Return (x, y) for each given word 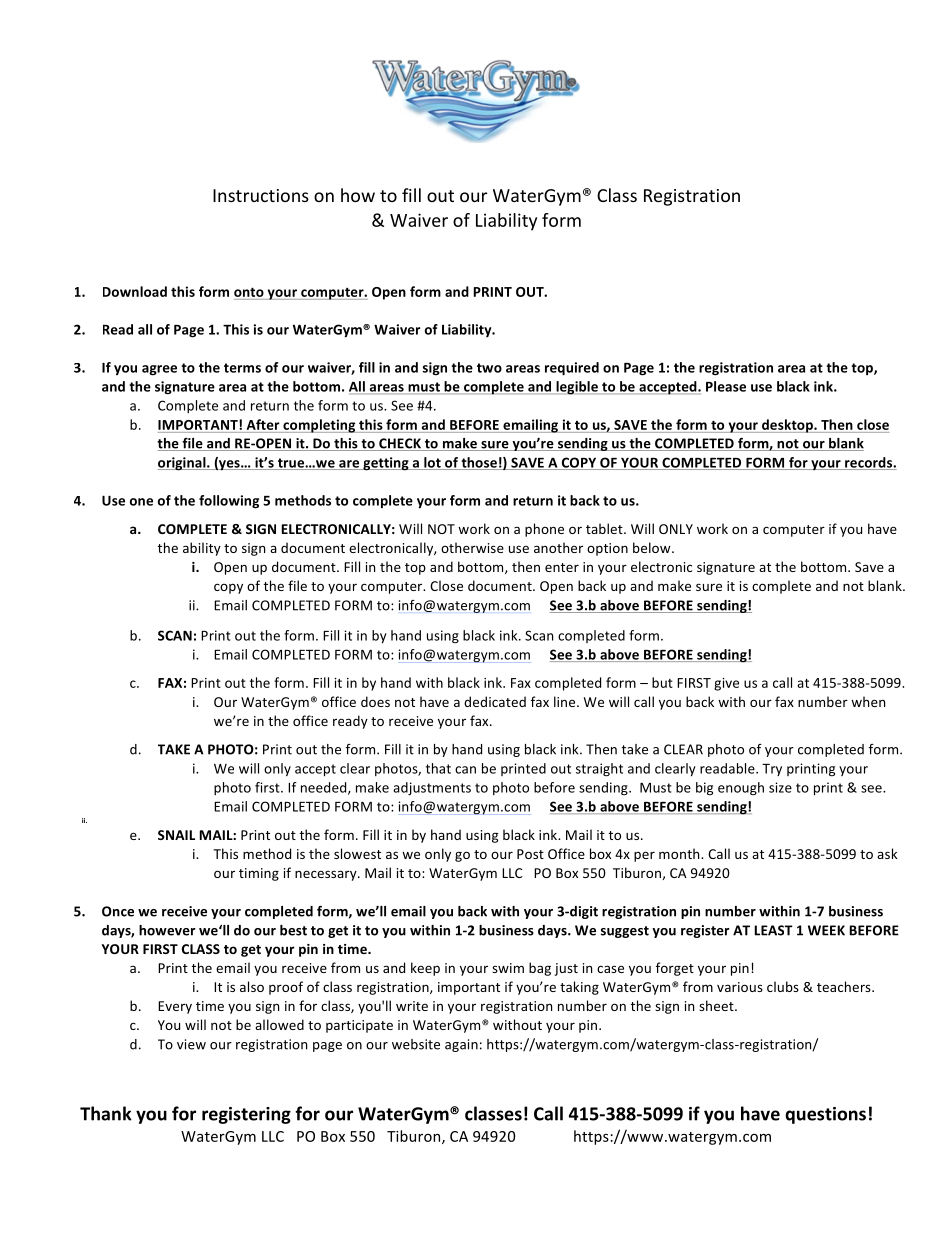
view (191, 1044)
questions (825, 1115)
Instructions (261, 195)
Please (726, 386)
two (489, 368)
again (461, 1045)
